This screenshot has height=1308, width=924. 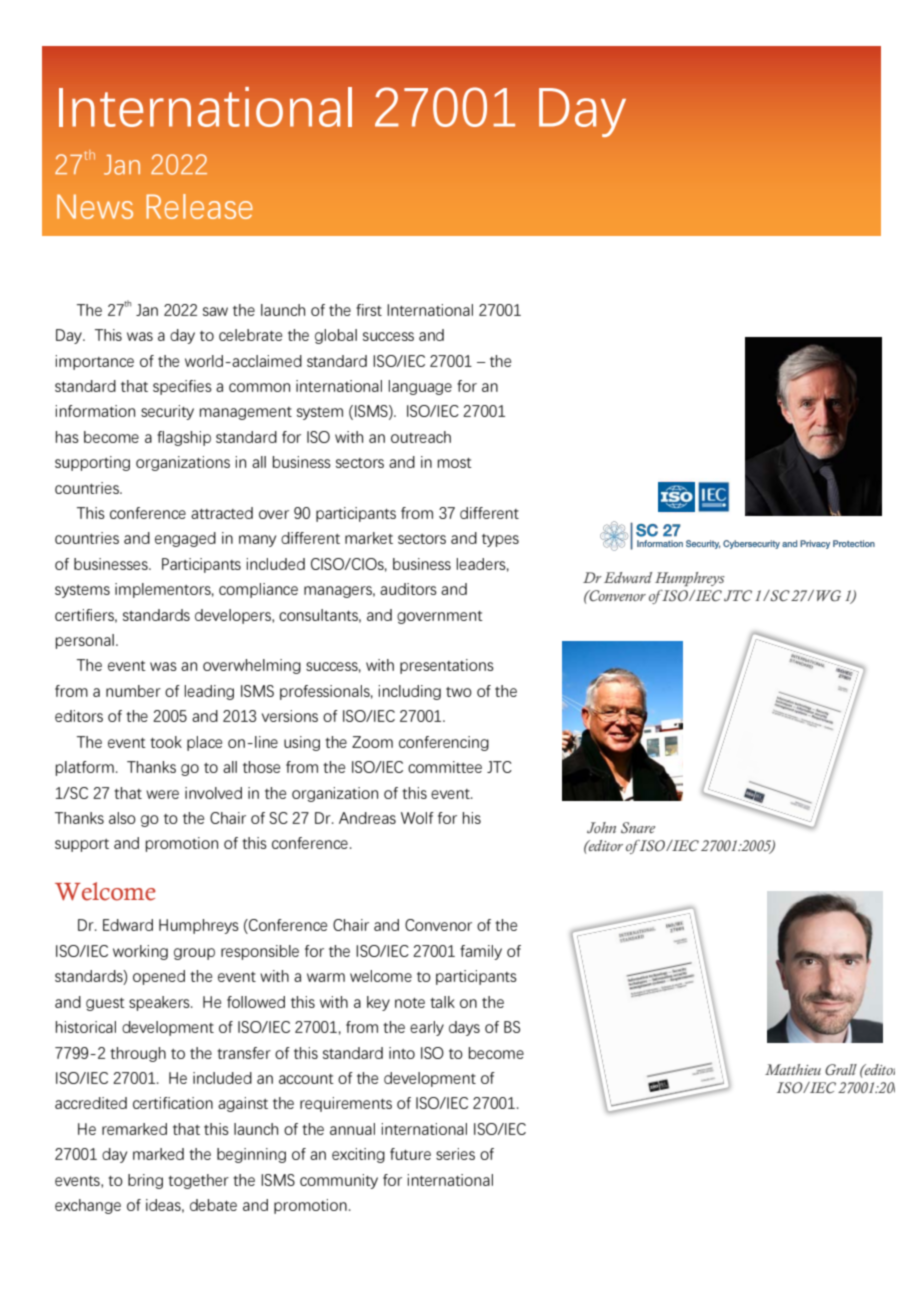 I want to click on including, so click(x=410, y=692).
